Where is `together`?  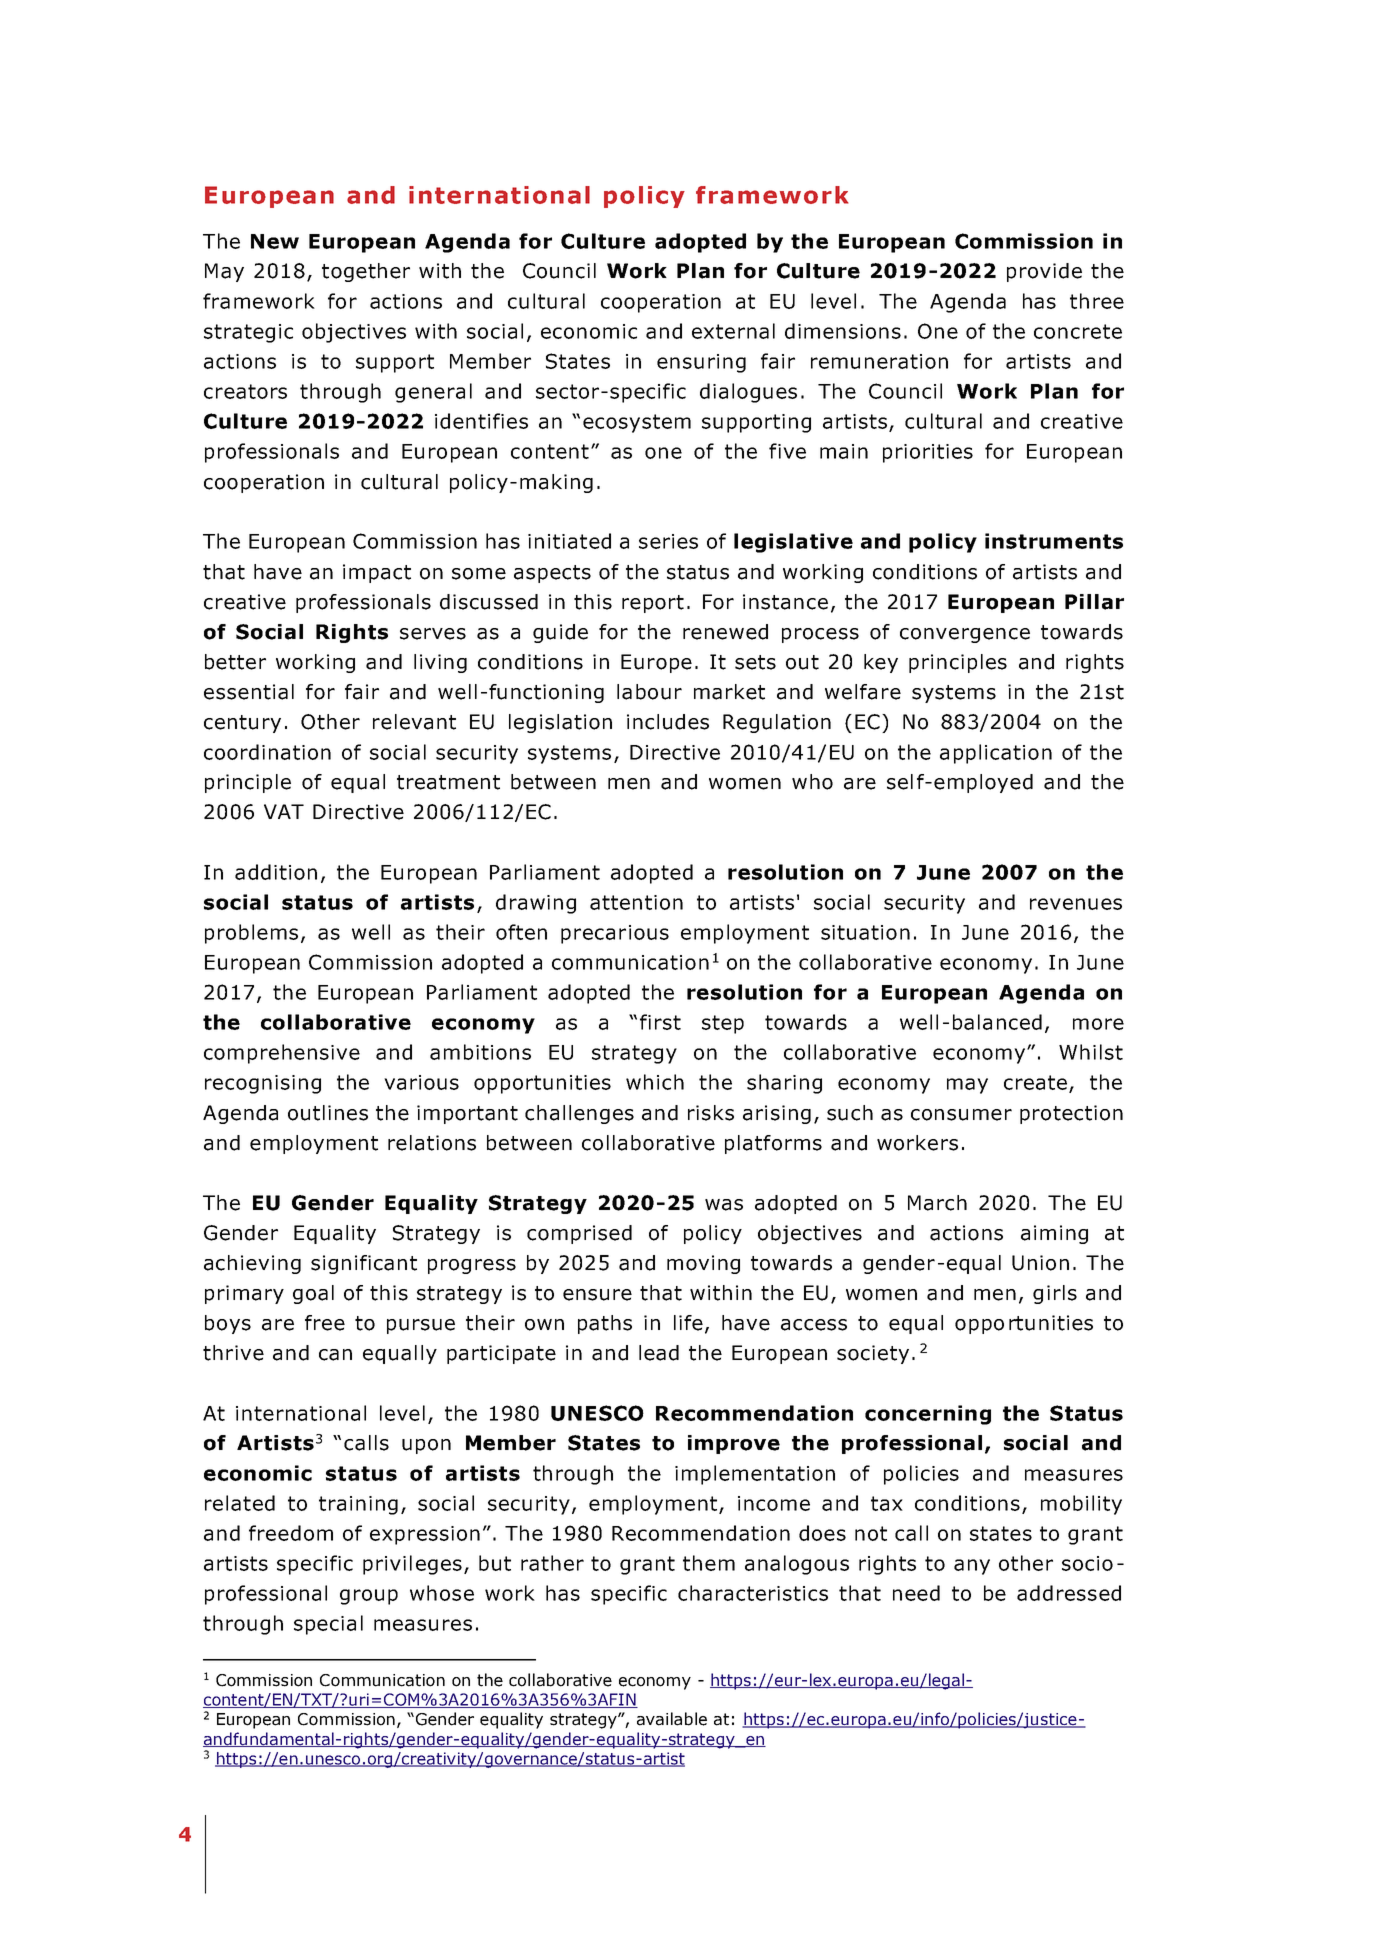 together is located at coordinates (366, 272).
